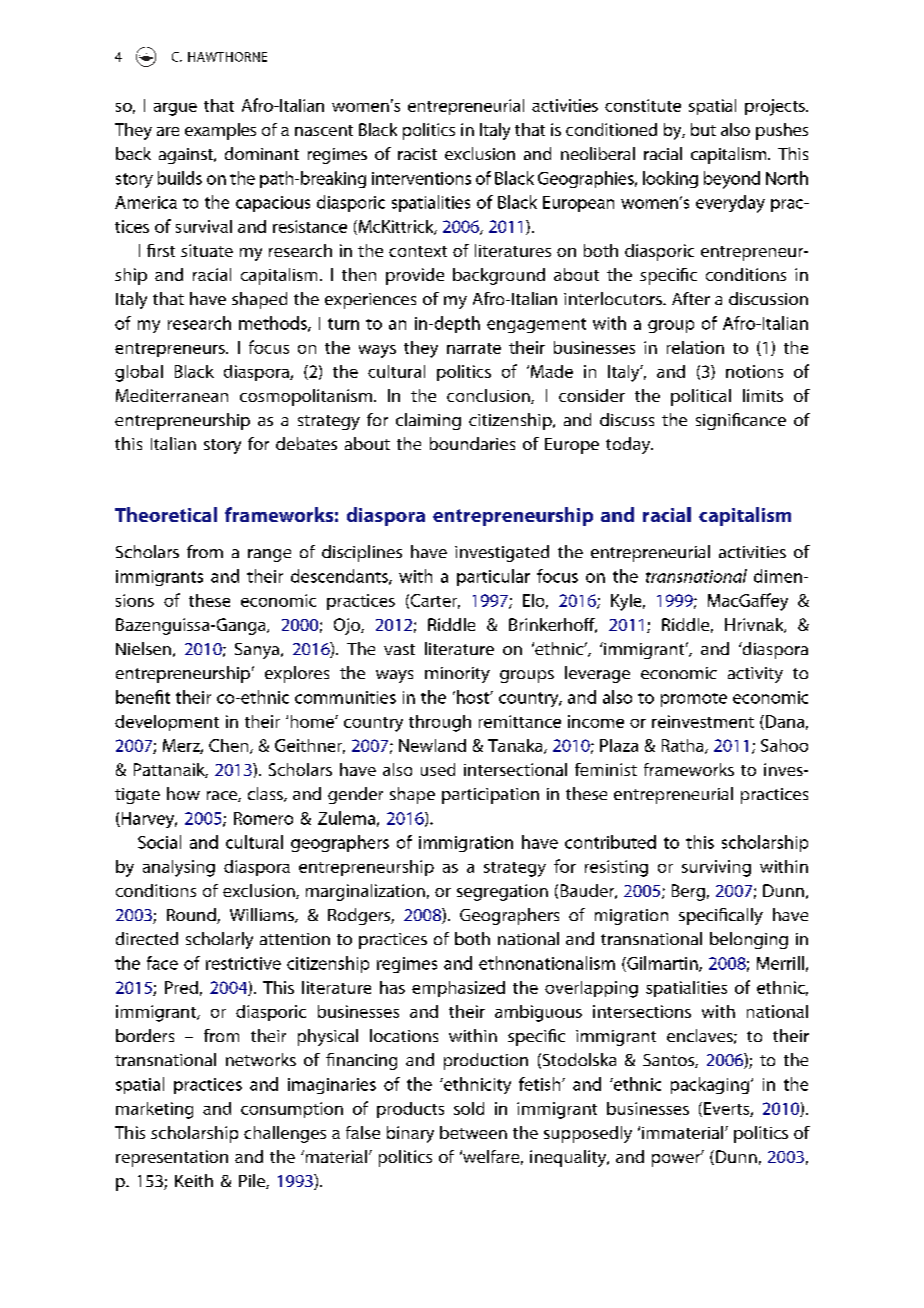 The width and height of the document is (924, 1308). I want to click on activity, so click(755, 675).
